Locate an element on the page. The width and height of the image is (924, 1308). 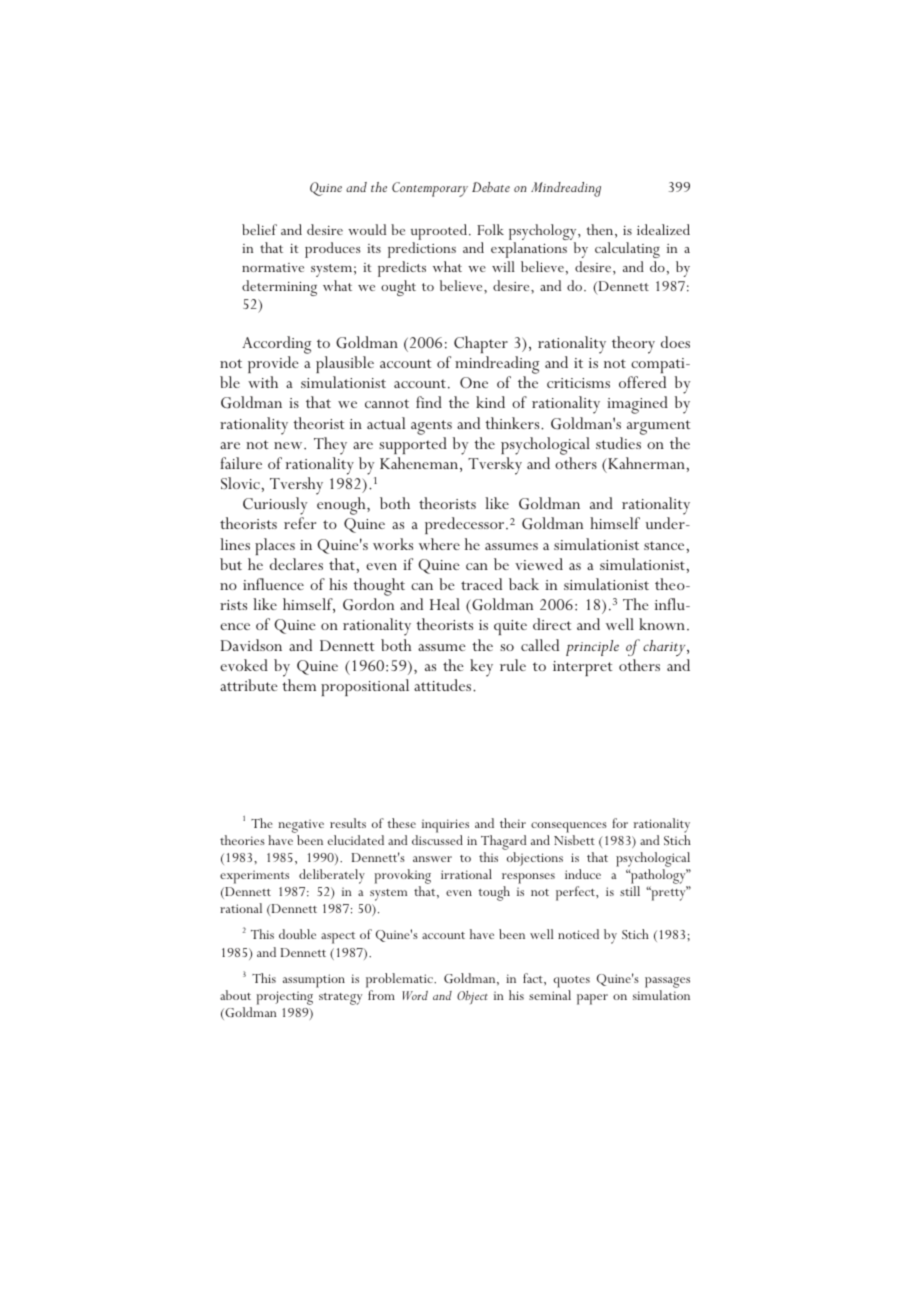
Heal is located at coordinates (445, 604).
